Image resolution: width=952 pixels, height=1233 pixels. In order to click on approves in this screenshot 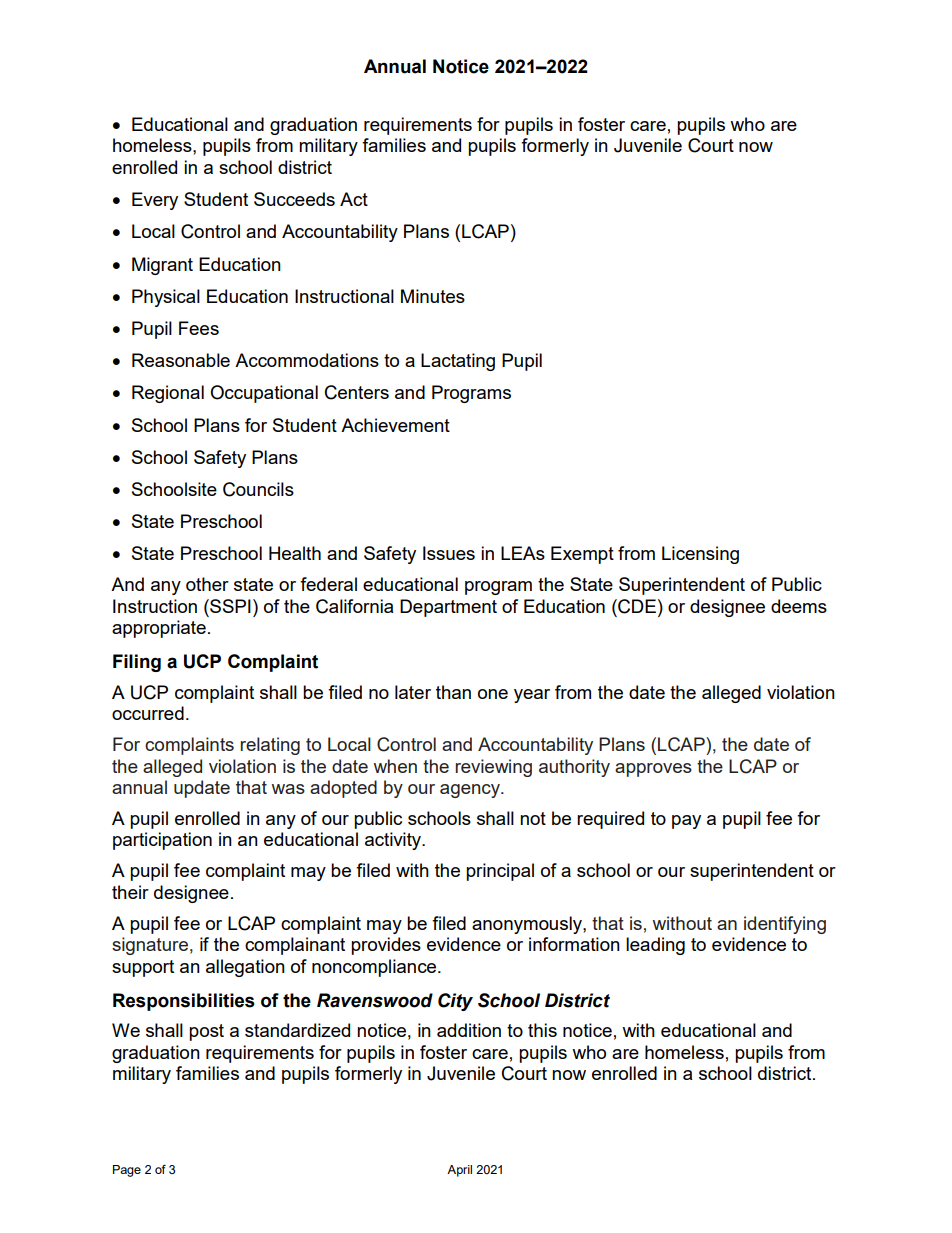, I will do `click(653, 770)`.
